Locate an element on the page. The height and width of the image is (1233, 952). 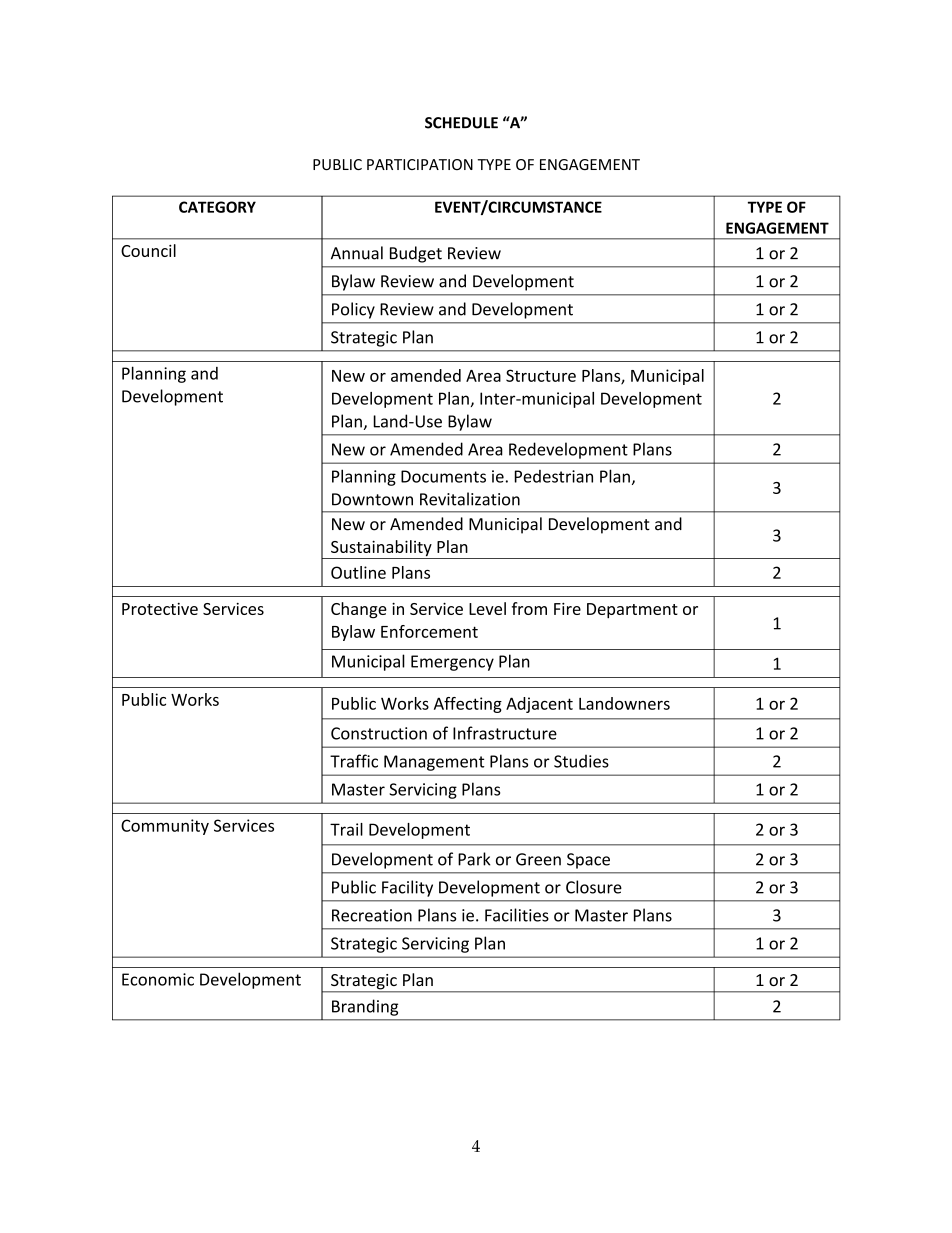
Studies is located at coordinates (581, 761).
